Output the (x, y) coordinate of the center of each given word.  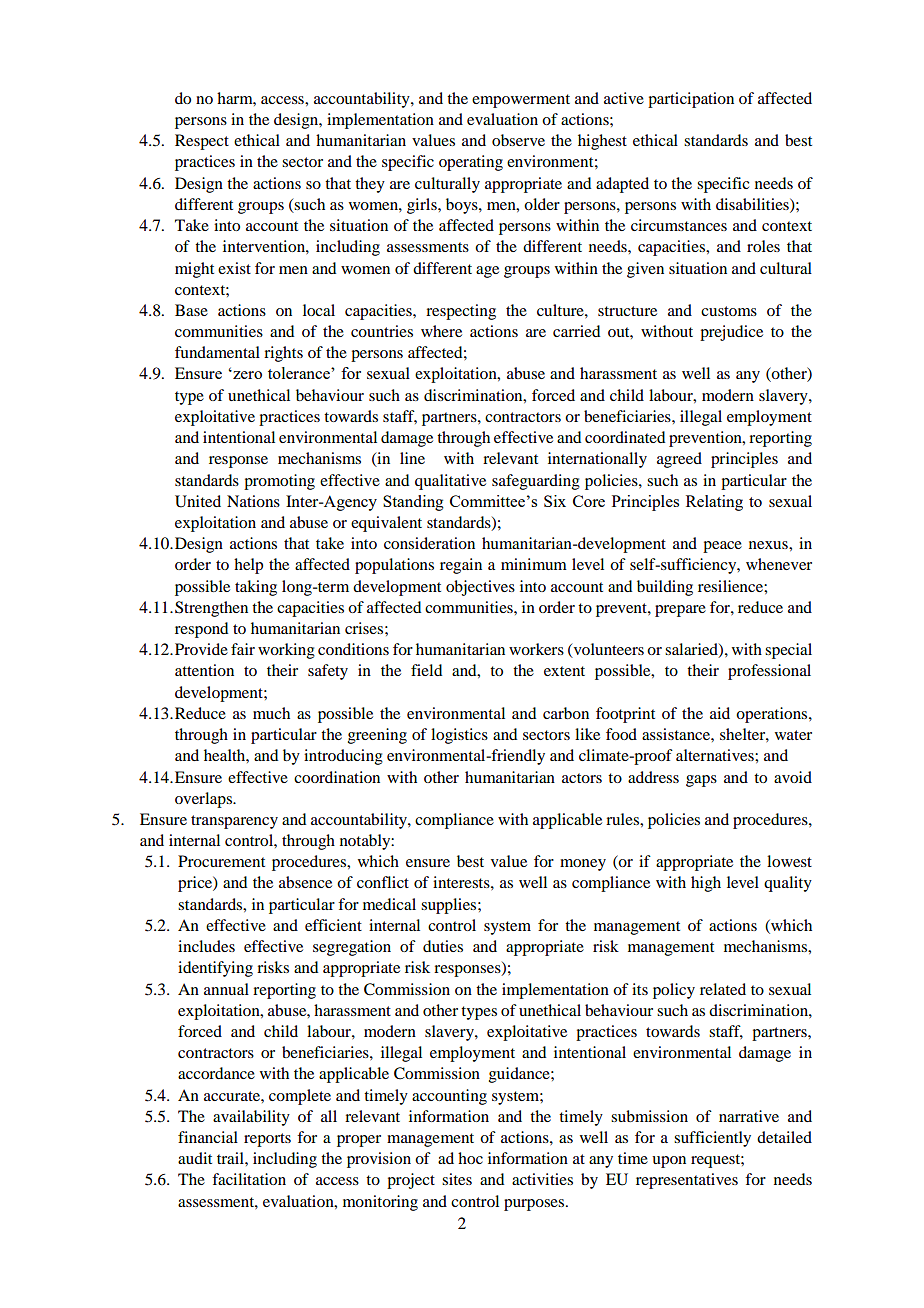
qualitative (450, 482)
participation (691, 100)
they (370, 185)
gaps (701, 781)
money (583, 865)
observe (518, 140)
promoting (279, 482)
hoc (470, 1158)
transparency (234, 822)
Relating (714, 503)
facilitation (249, 1179)
